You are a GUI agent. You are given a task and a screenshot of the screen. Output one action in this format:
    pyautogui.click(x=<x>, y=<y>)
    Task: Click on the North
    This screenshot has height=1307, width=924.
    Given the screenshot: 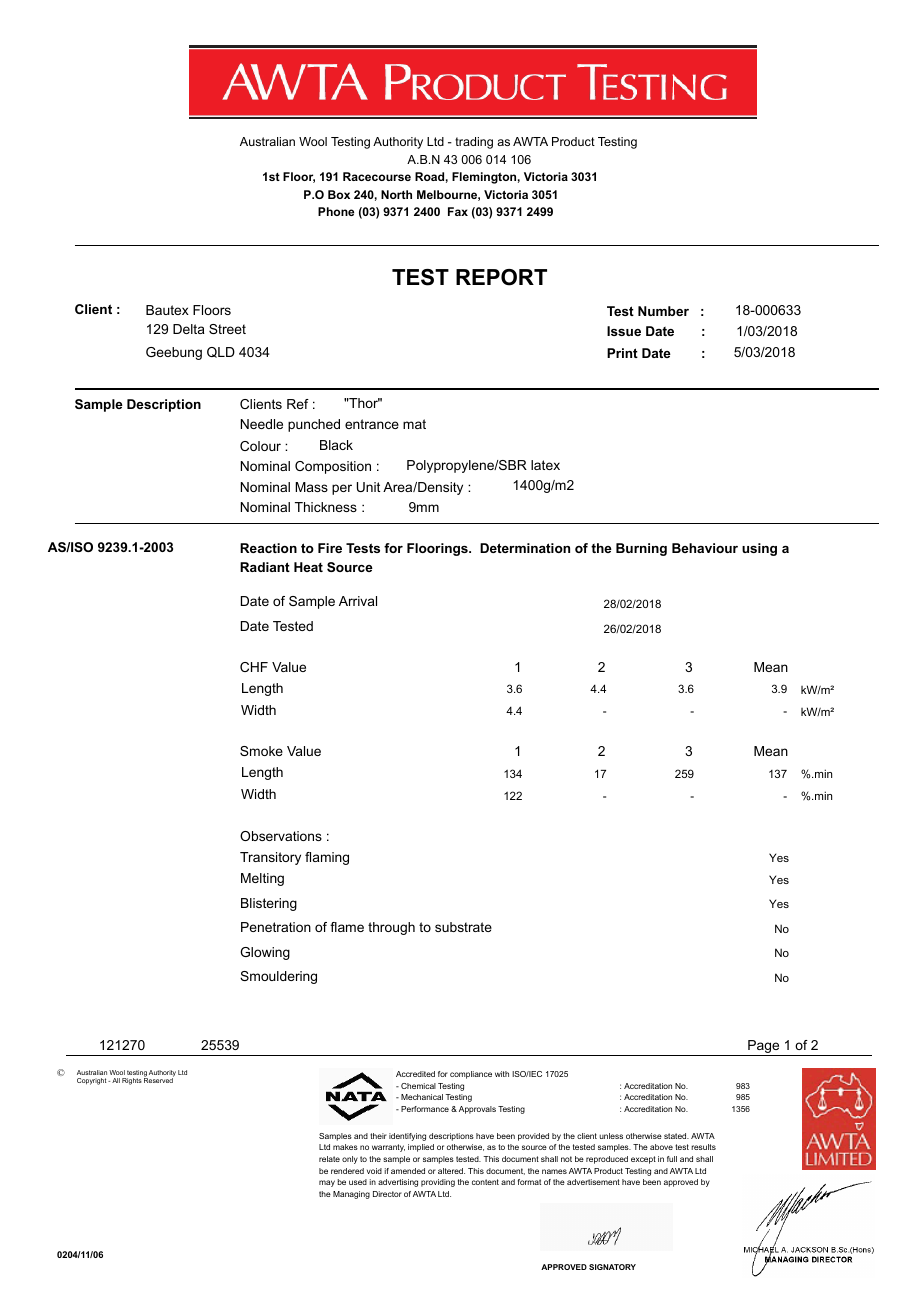 What is the action you would take?
    pyautogui.click(x=396, y=194)
